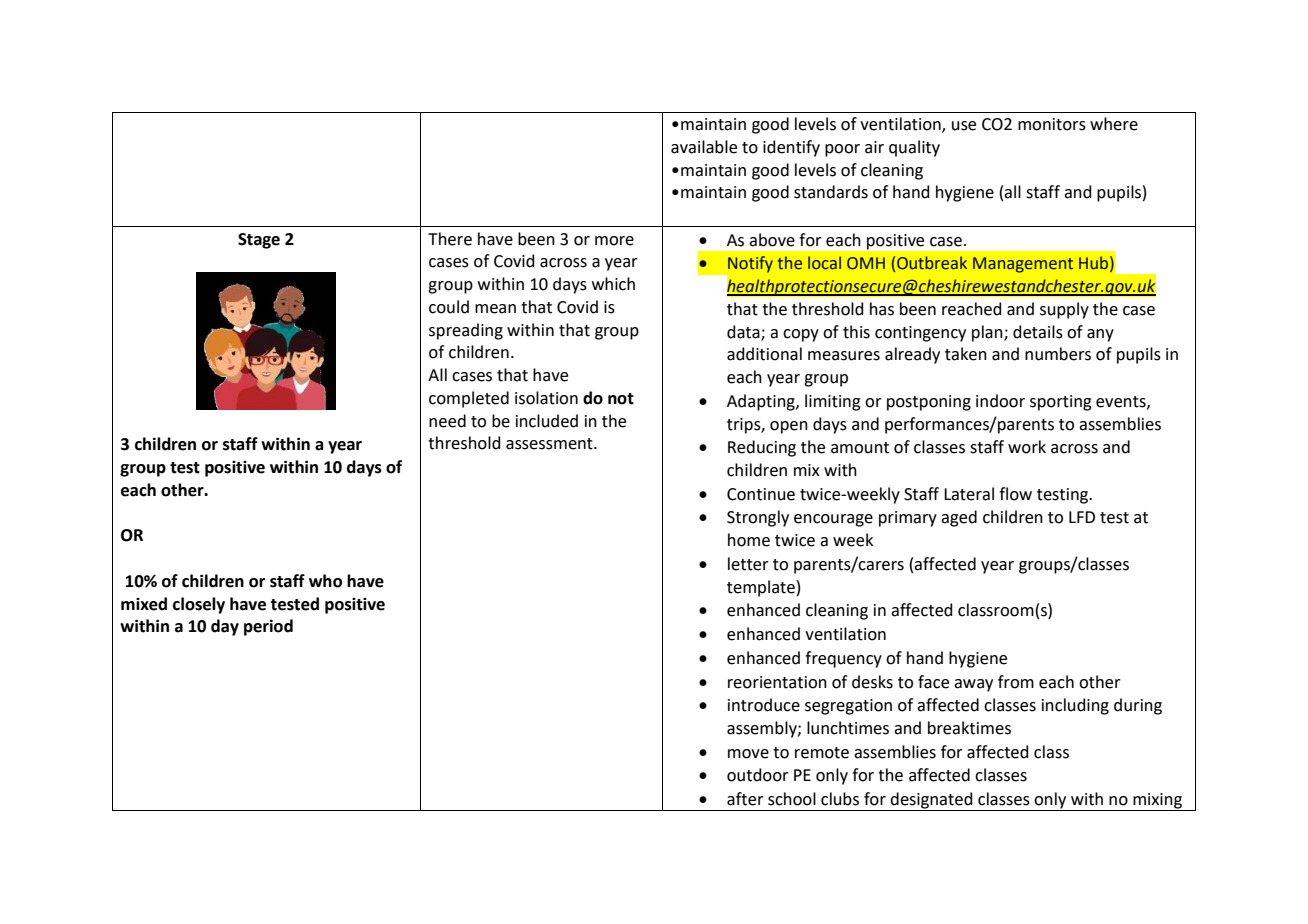  I want to click on available, so click(704, 147).
